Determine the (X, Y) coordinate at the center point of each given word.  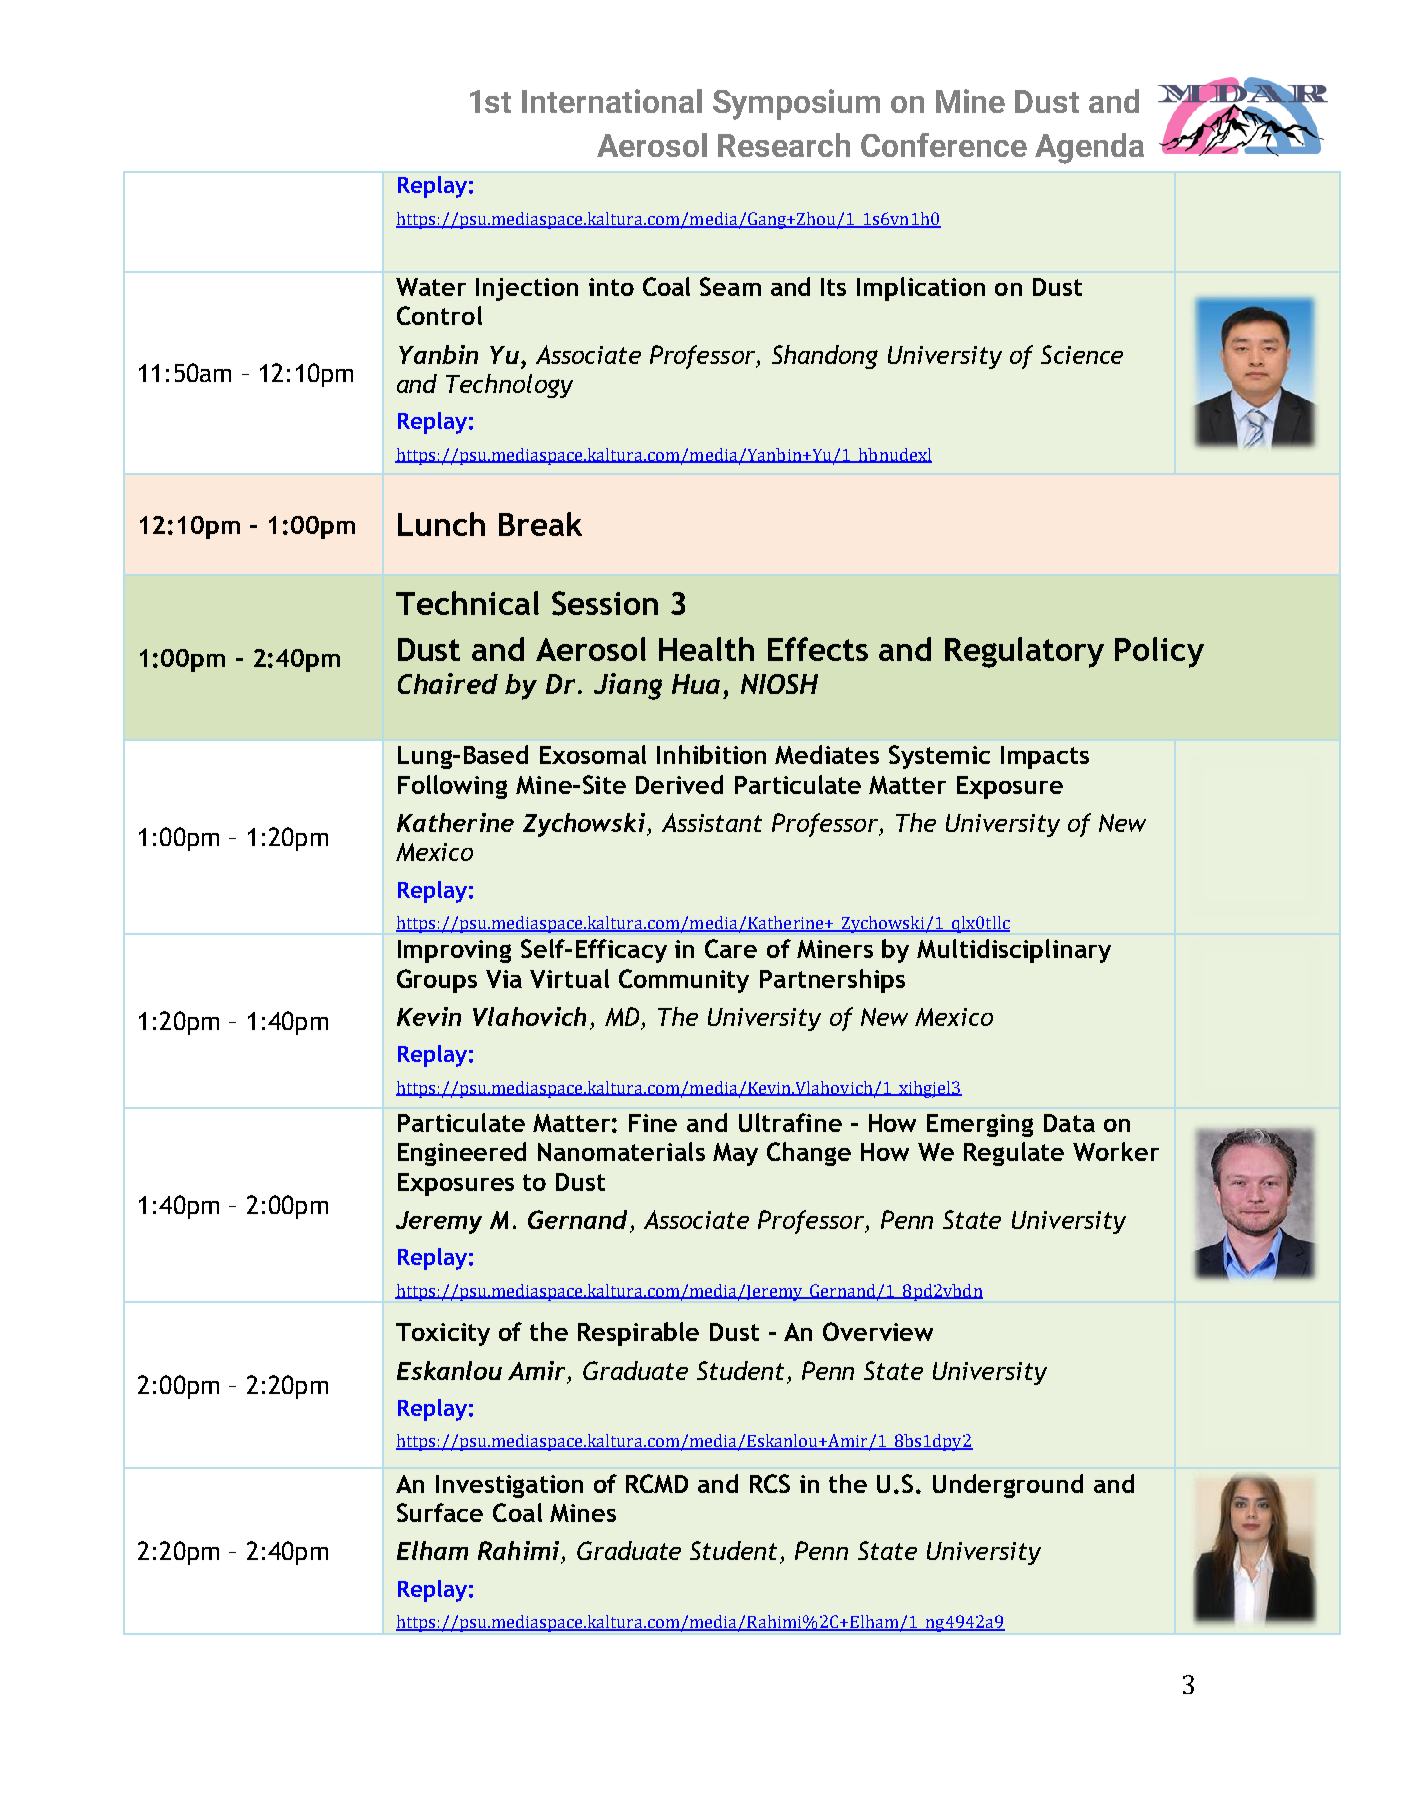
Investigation (509, 1486)
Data (1069, 1123)
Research (784, 145)
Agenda (1089, 148)
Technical (467, 603)
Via (504, 979)
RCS (770, 1483)
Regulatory (1024, 652)
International (612, 101)
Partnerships (832, 981)
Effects (818, 649)
